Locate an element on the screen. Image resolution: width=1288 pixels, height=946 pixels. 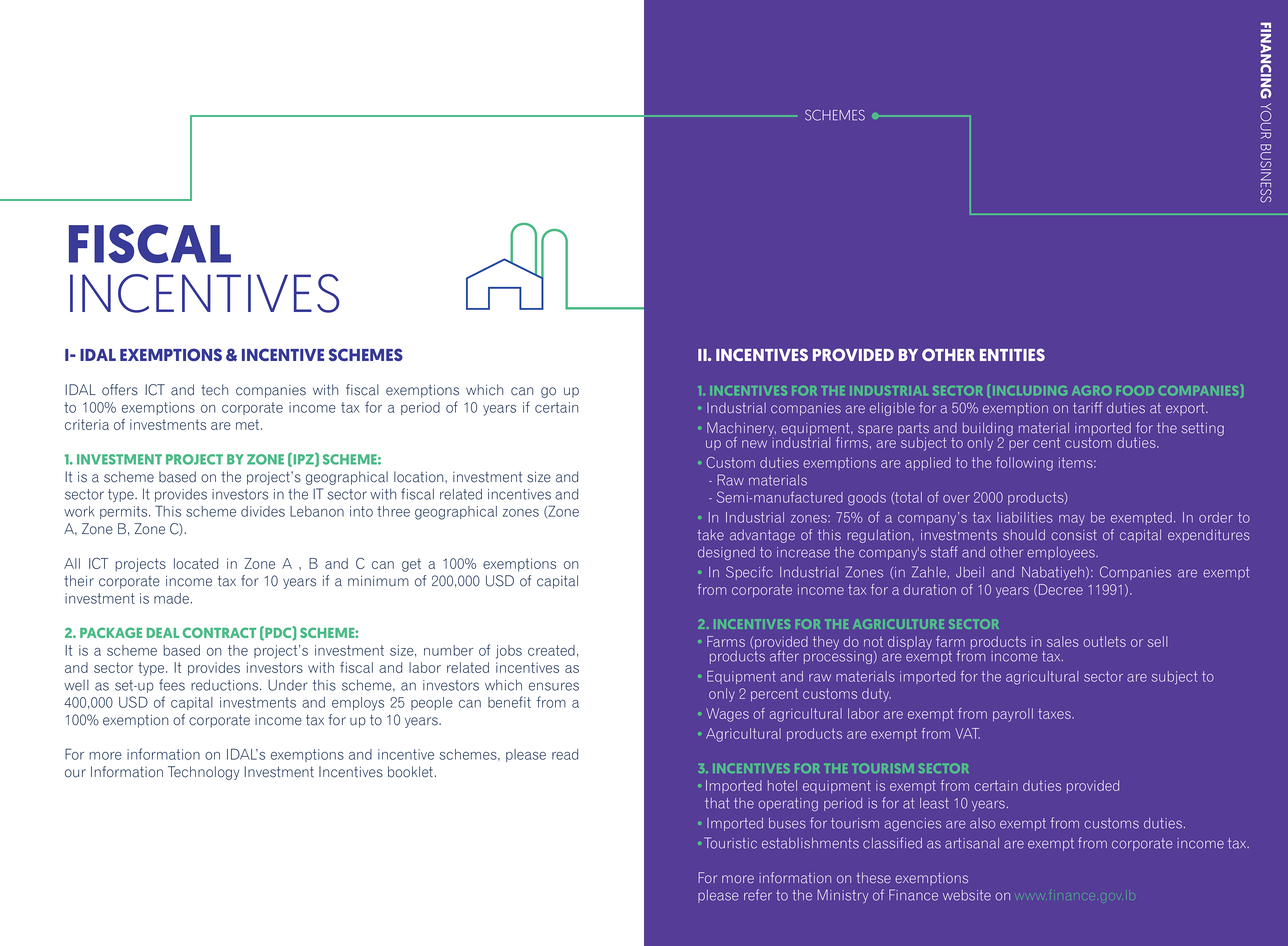
offers is located at coordinates (120, 390).
